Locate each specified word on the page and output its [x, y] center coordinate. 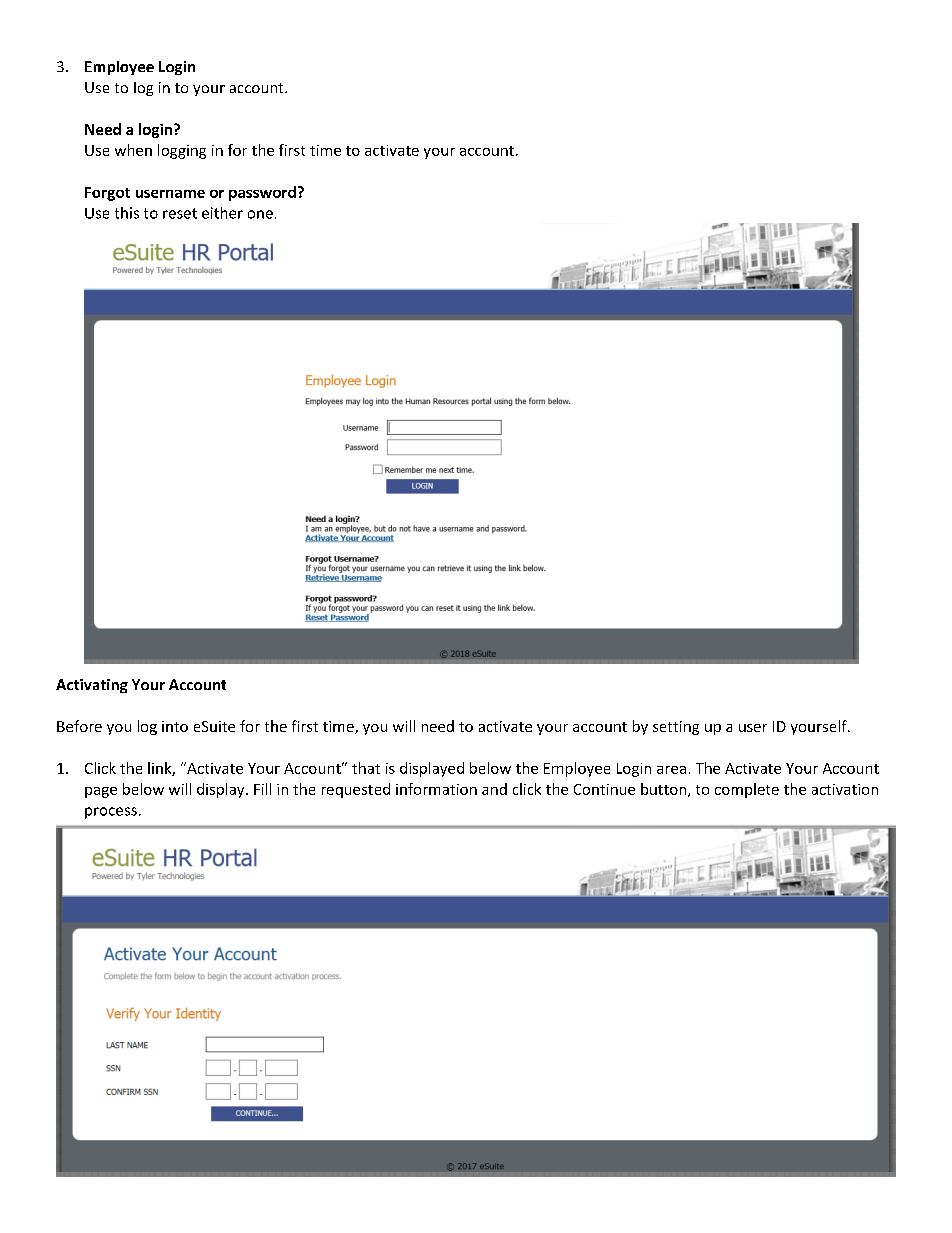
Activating [92, 686]
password [262, 193]
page [101, 792]
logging [182, 151]
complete [747, 790]
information [436, 789]
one [260, 214]
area [671, 770]
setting [676, 728]
